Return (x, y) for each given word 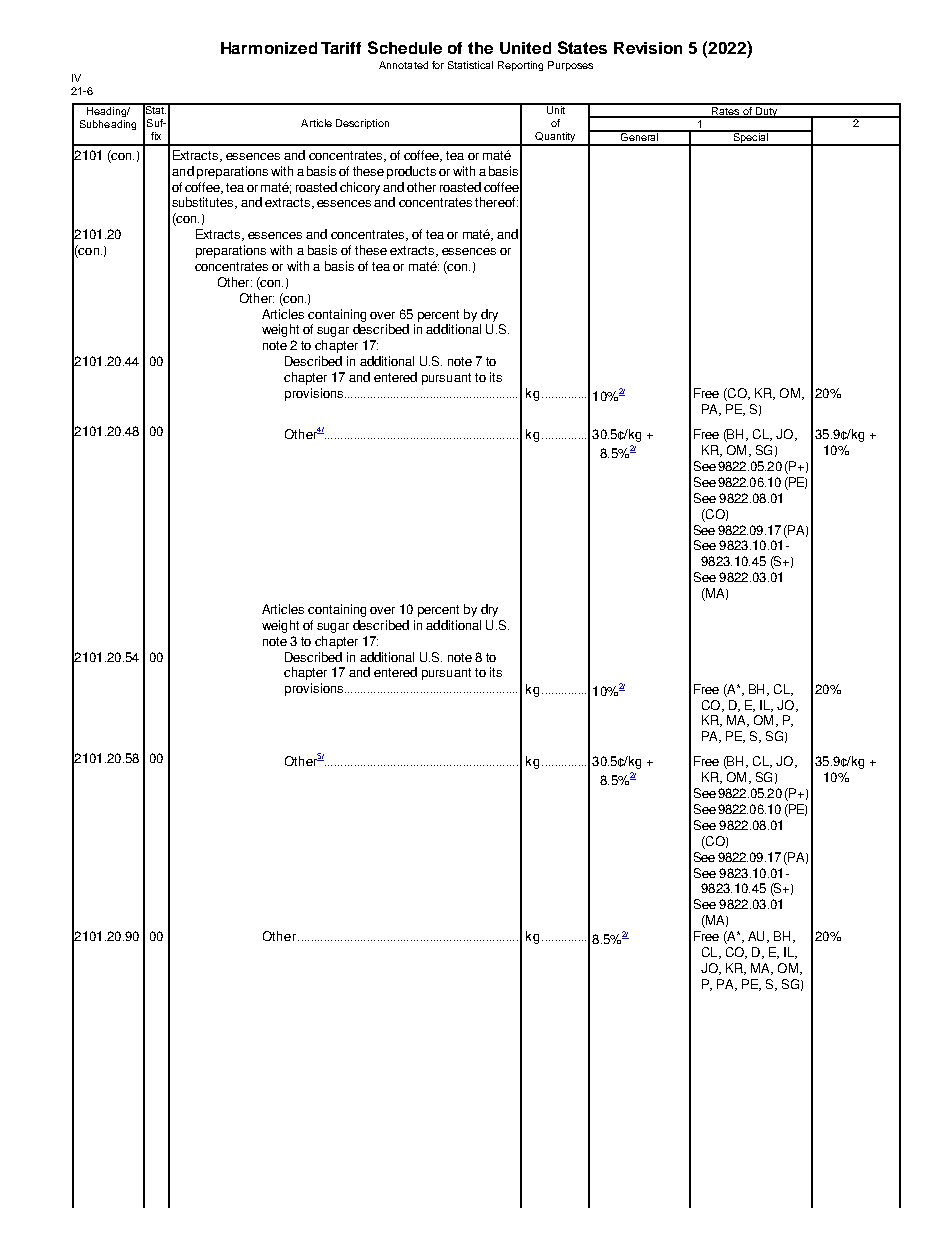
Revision (648, 48)
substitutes (204, 203)
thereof (496, 202)
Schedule (405, 47)
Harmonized (269, 48)
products (411, 172)
